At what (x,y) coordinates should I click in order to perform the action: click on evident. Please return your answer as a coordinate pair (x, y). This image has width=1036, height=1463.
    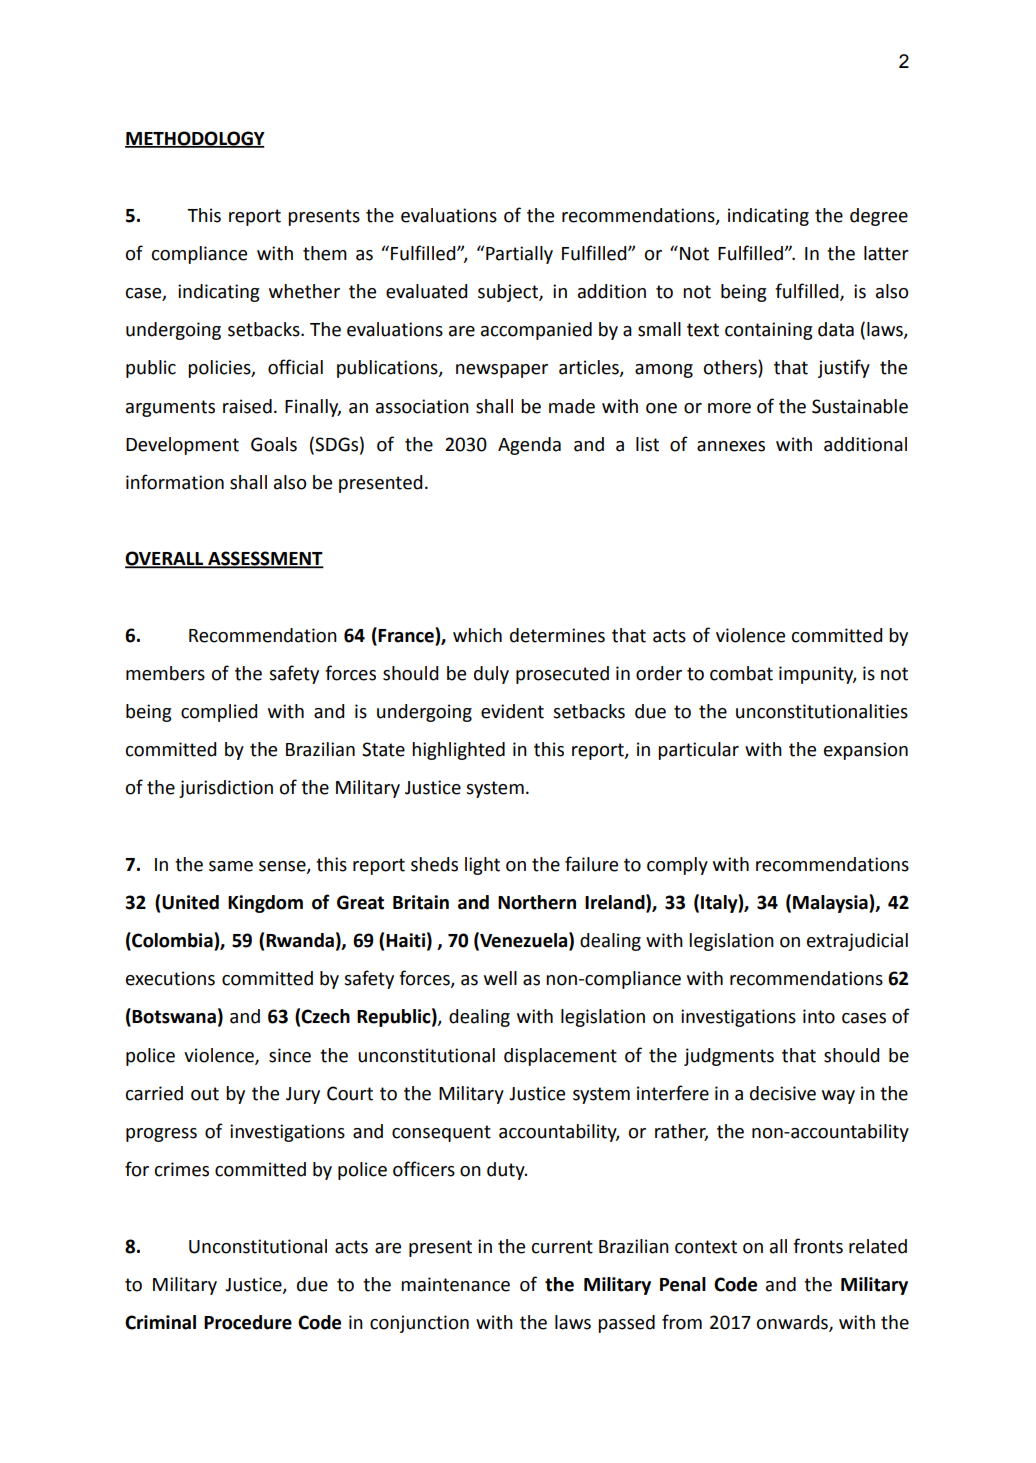
    Looking at the image, I should click on (512, 711).
